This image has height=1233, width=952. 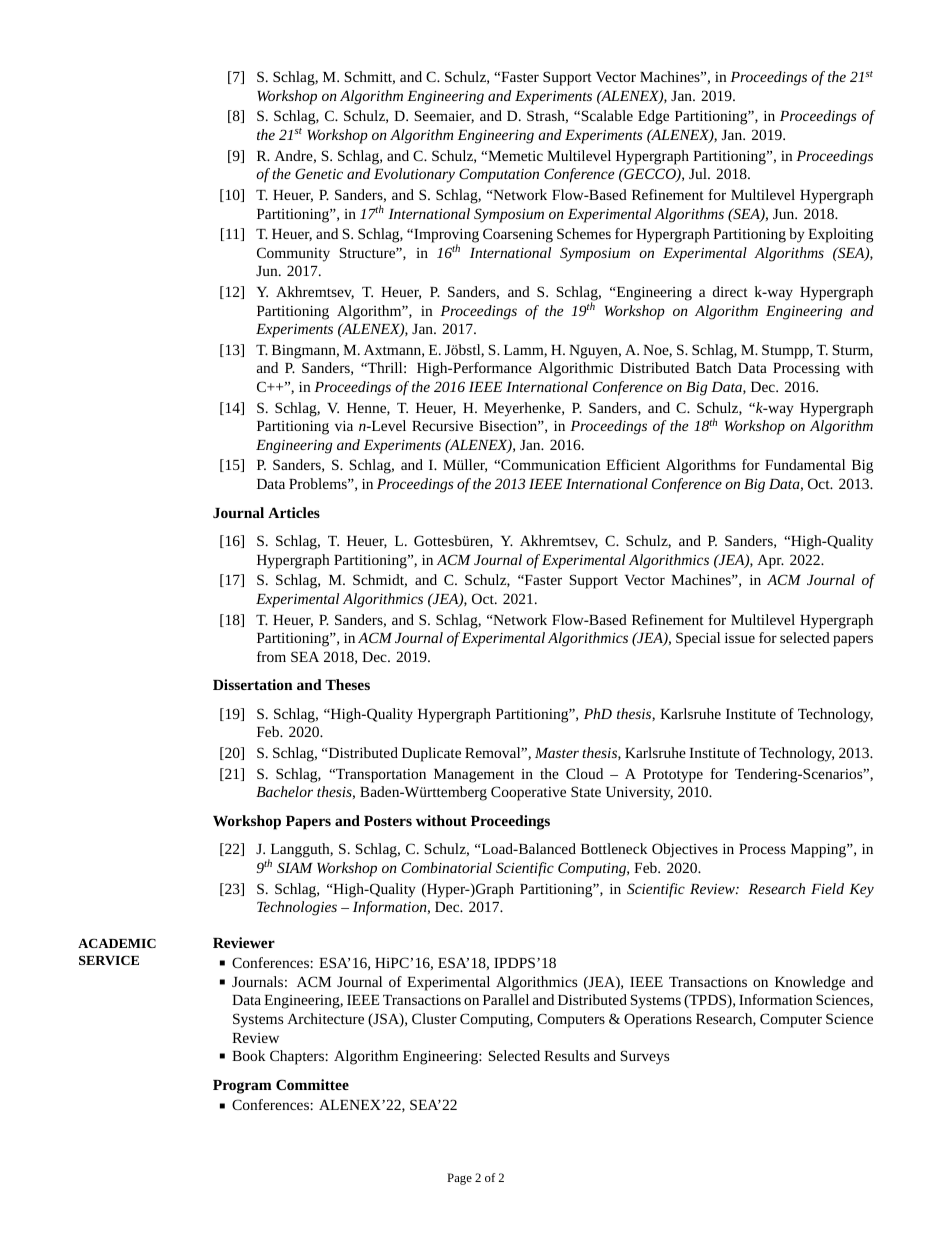 I want to click on ACADEMIC, so click(x=117, y=943).
